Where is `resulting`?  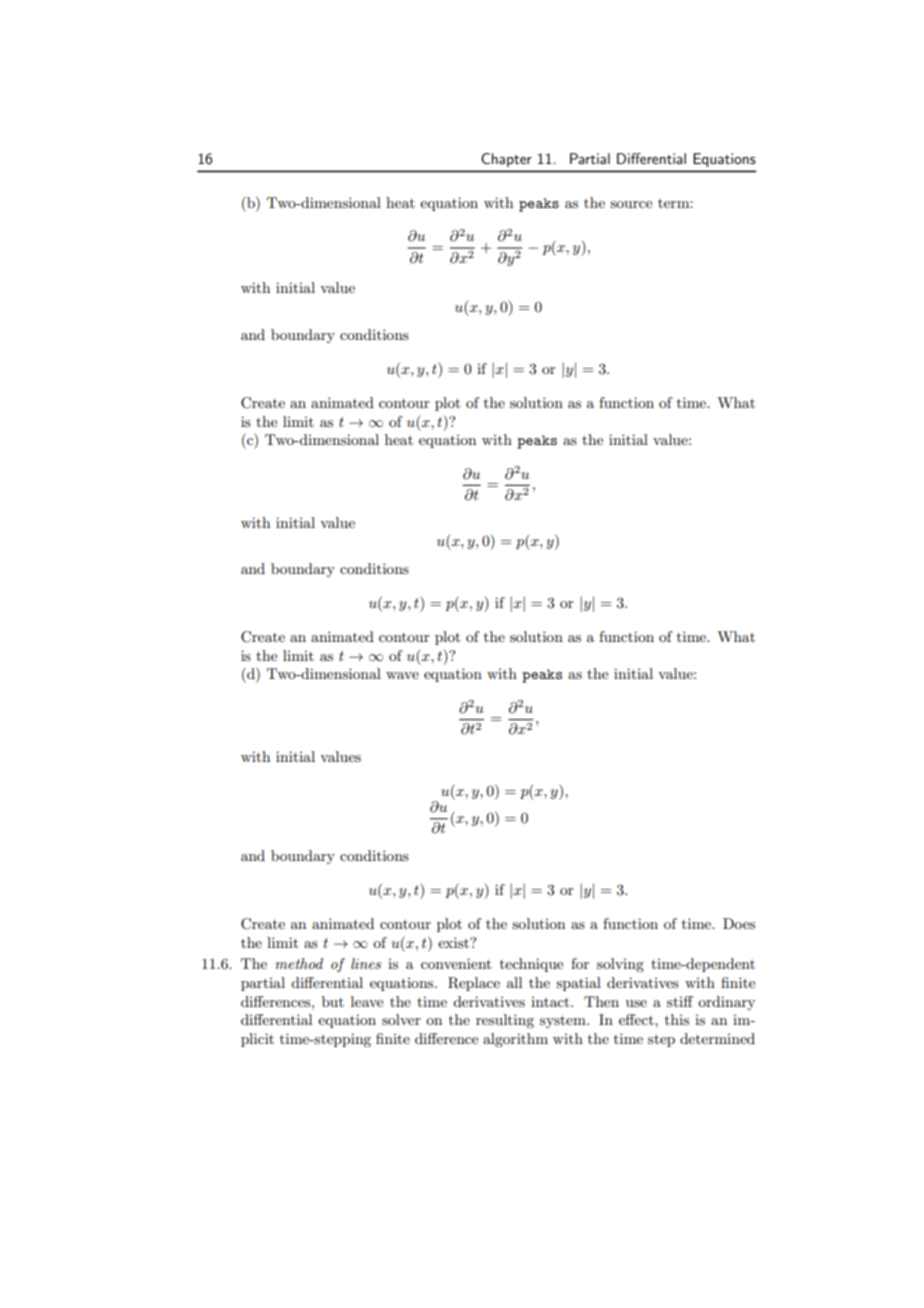 resulting is located at coordinates (505, 1021).
